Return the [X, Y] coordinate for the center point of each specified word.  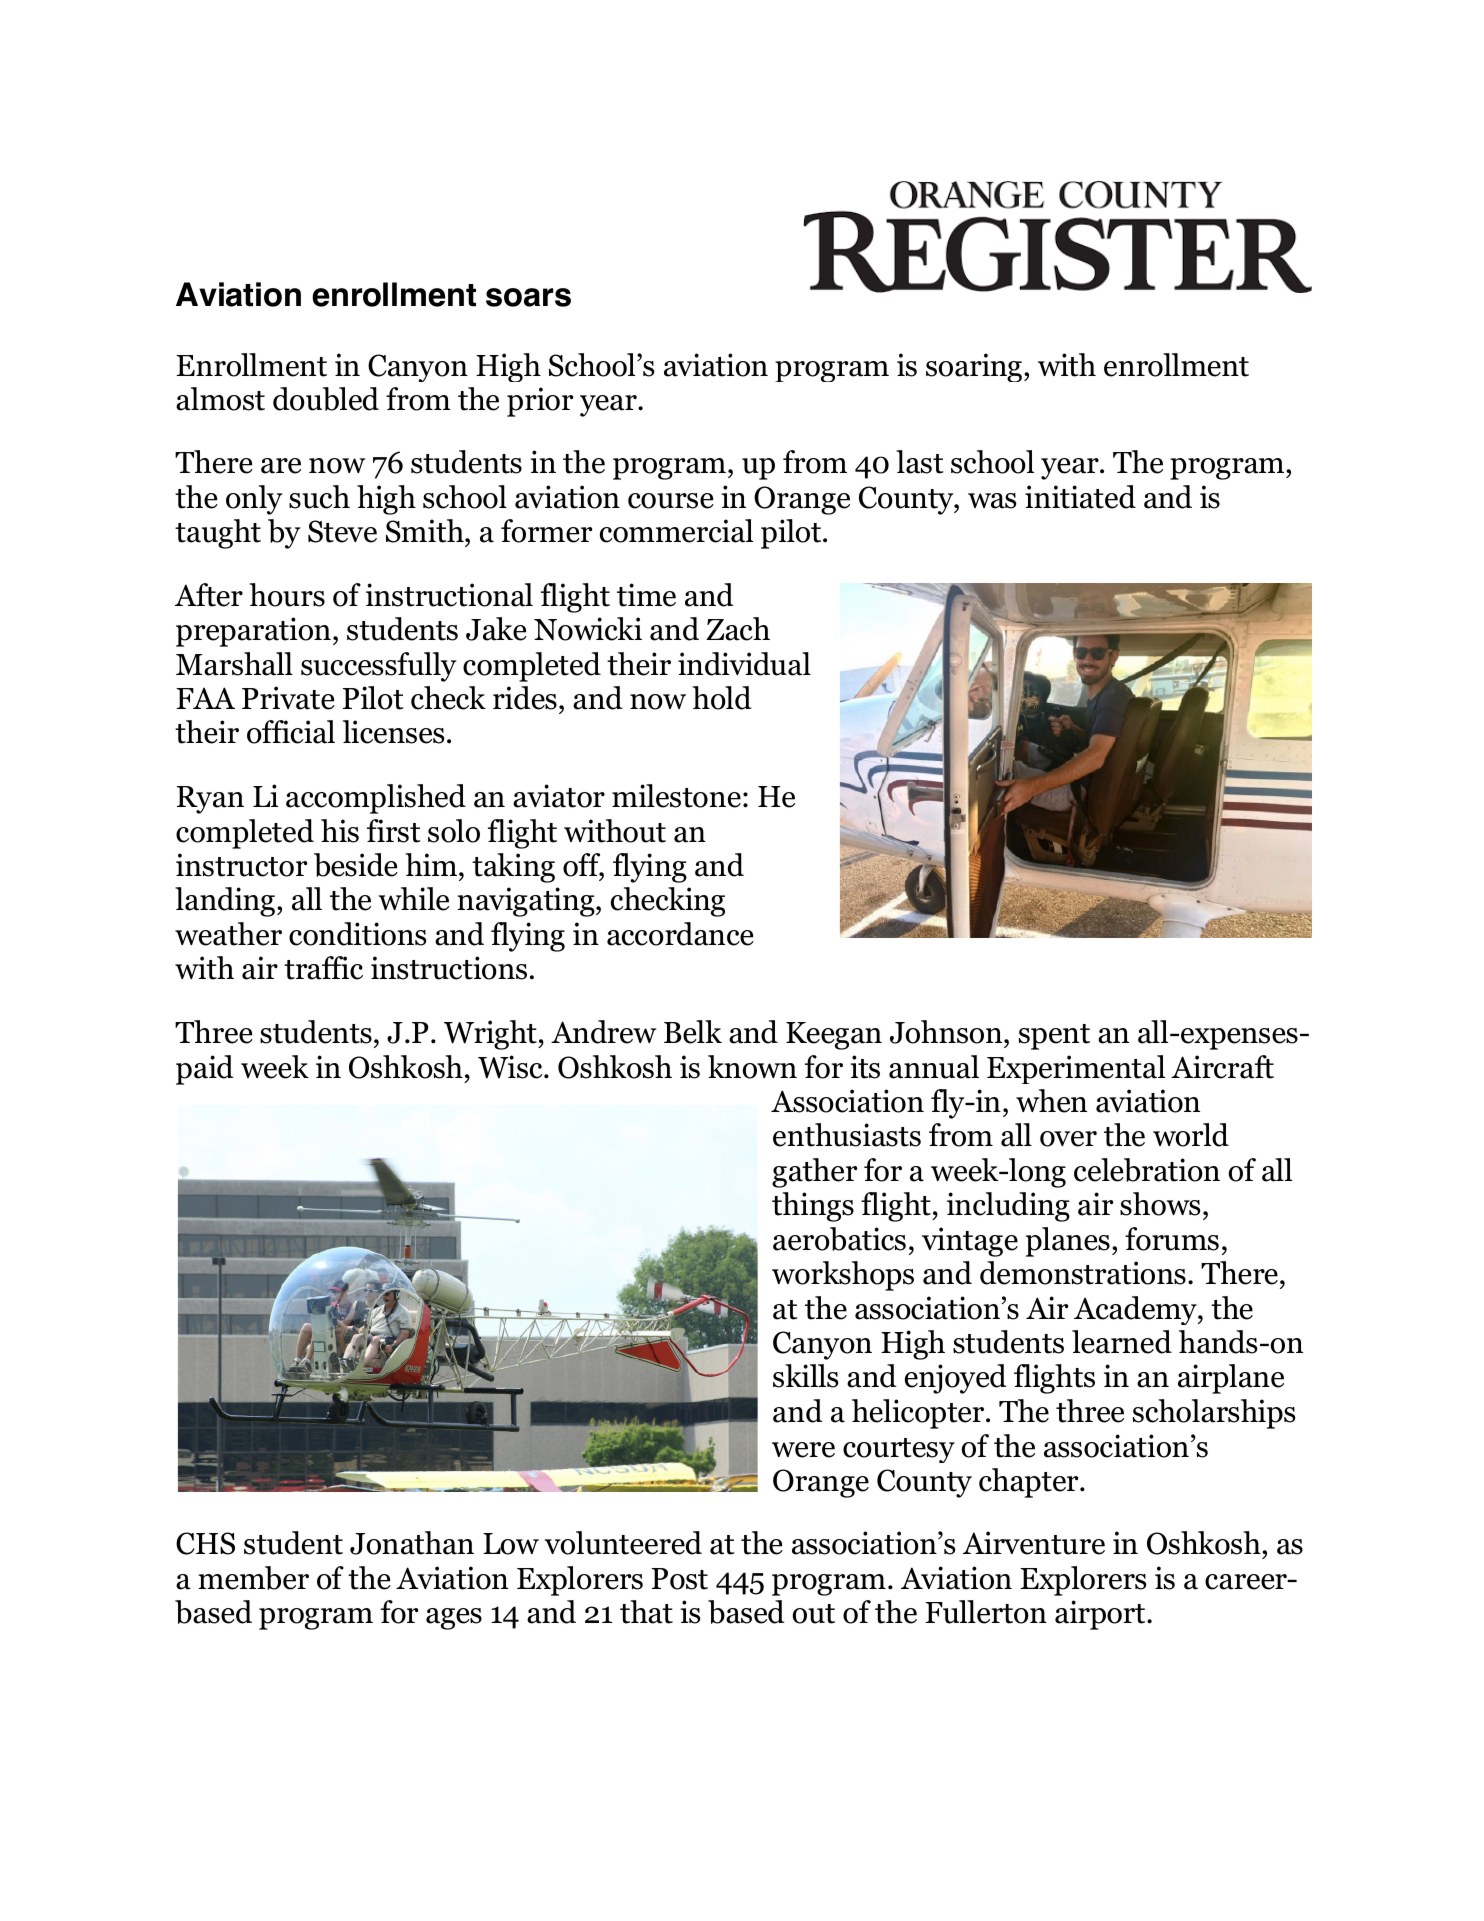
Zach [738, 629]
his [340, 831]
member [253, 1578]
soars [528, 297]
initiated [1080, 497]
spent [1054, 1037]
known [752, 1067]
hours [287, 595]
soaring [975, 367]
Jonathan [412, 1543]
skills [805, 1376]
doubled [326, 399]
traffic [323, 968]
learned [1122, 1342]
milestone [676, 796]
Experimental [1076, 1069]
